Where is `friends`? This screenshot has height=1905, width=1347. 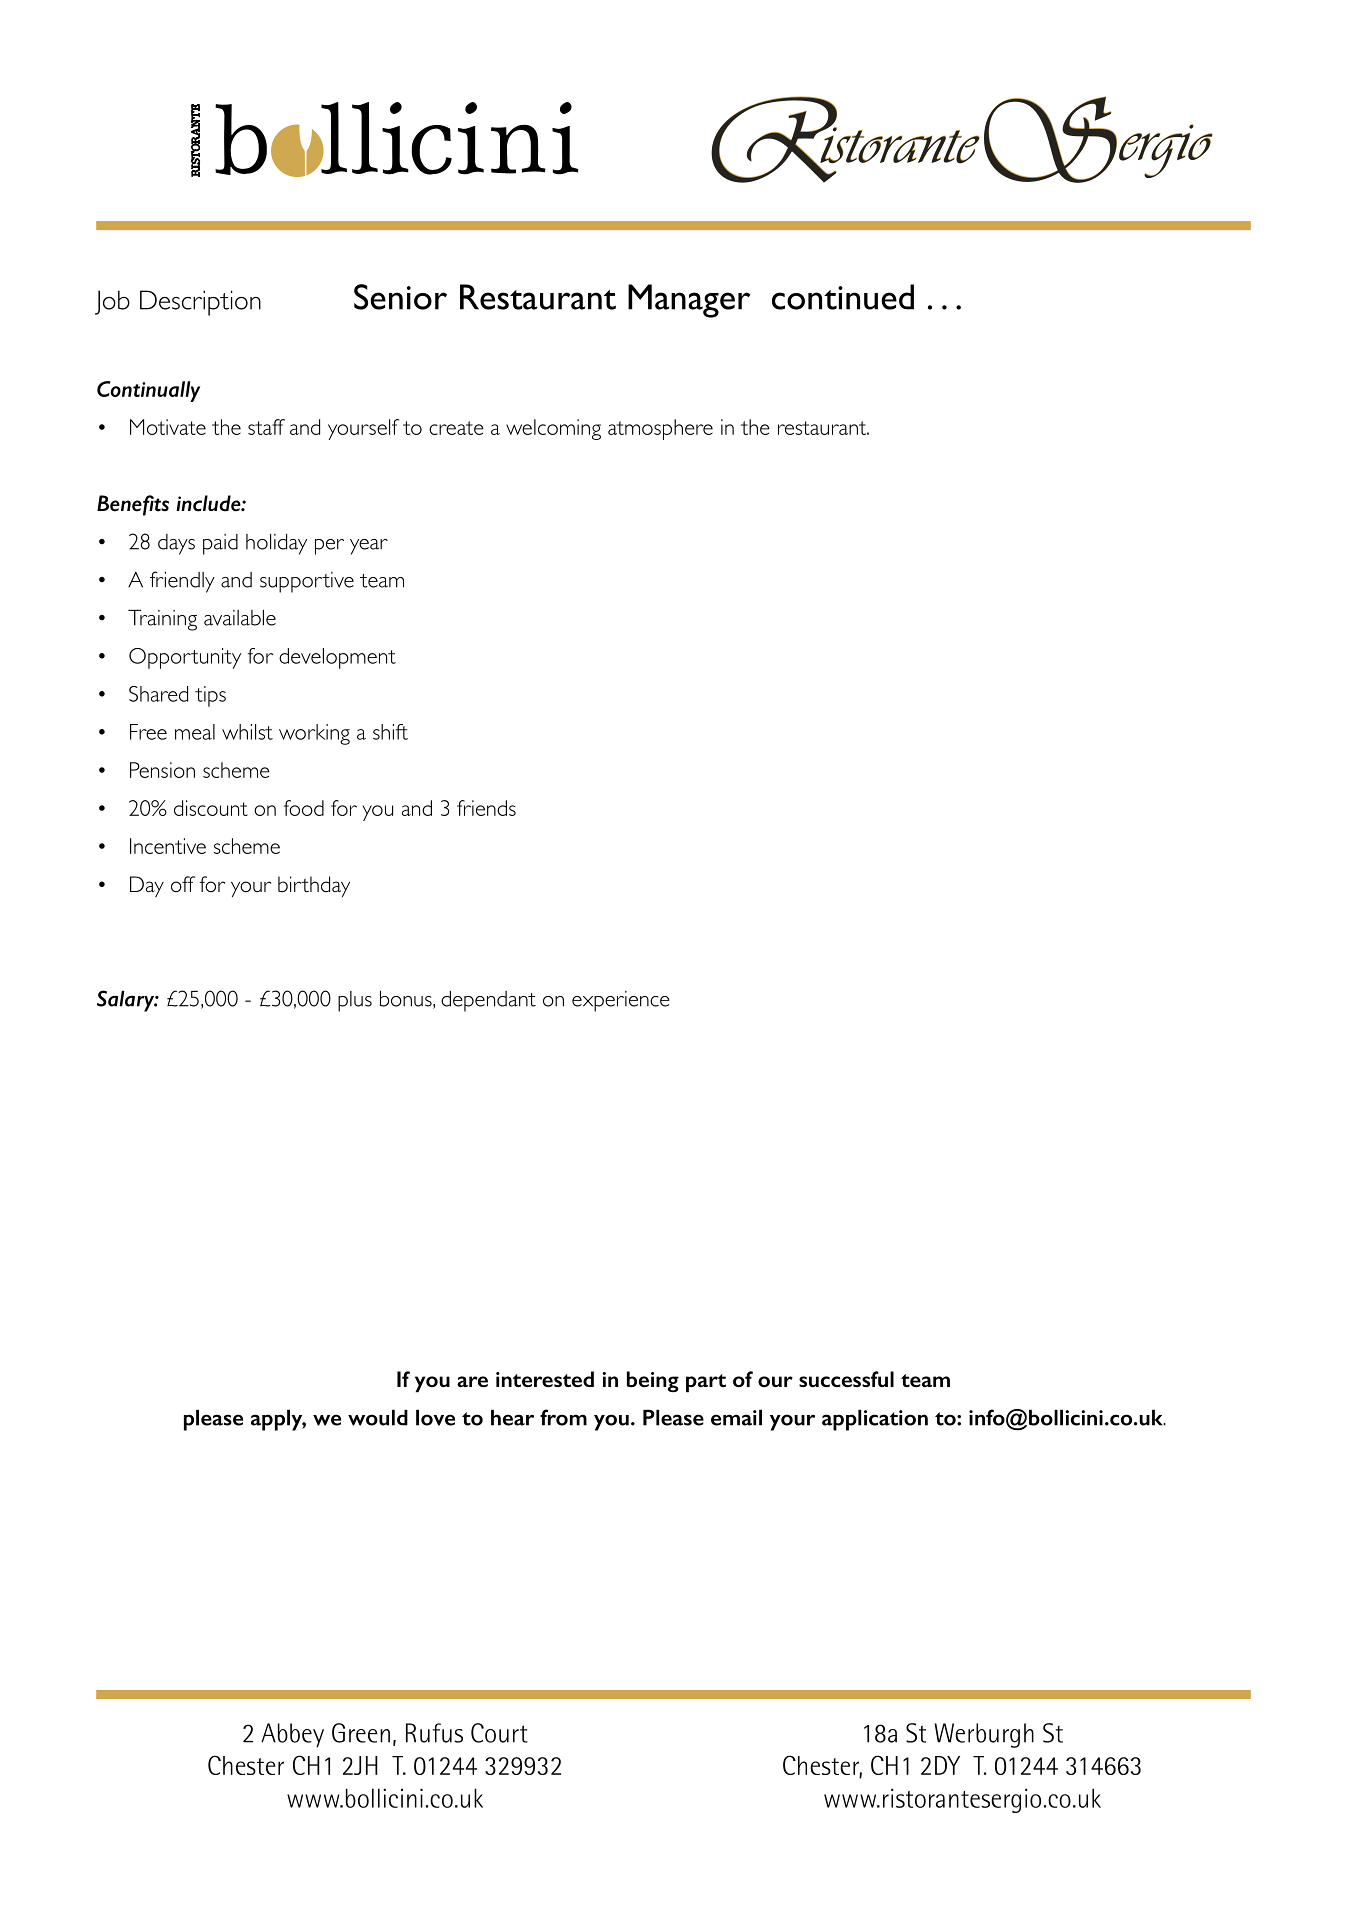 friends is located at coordinates (486, 808).
